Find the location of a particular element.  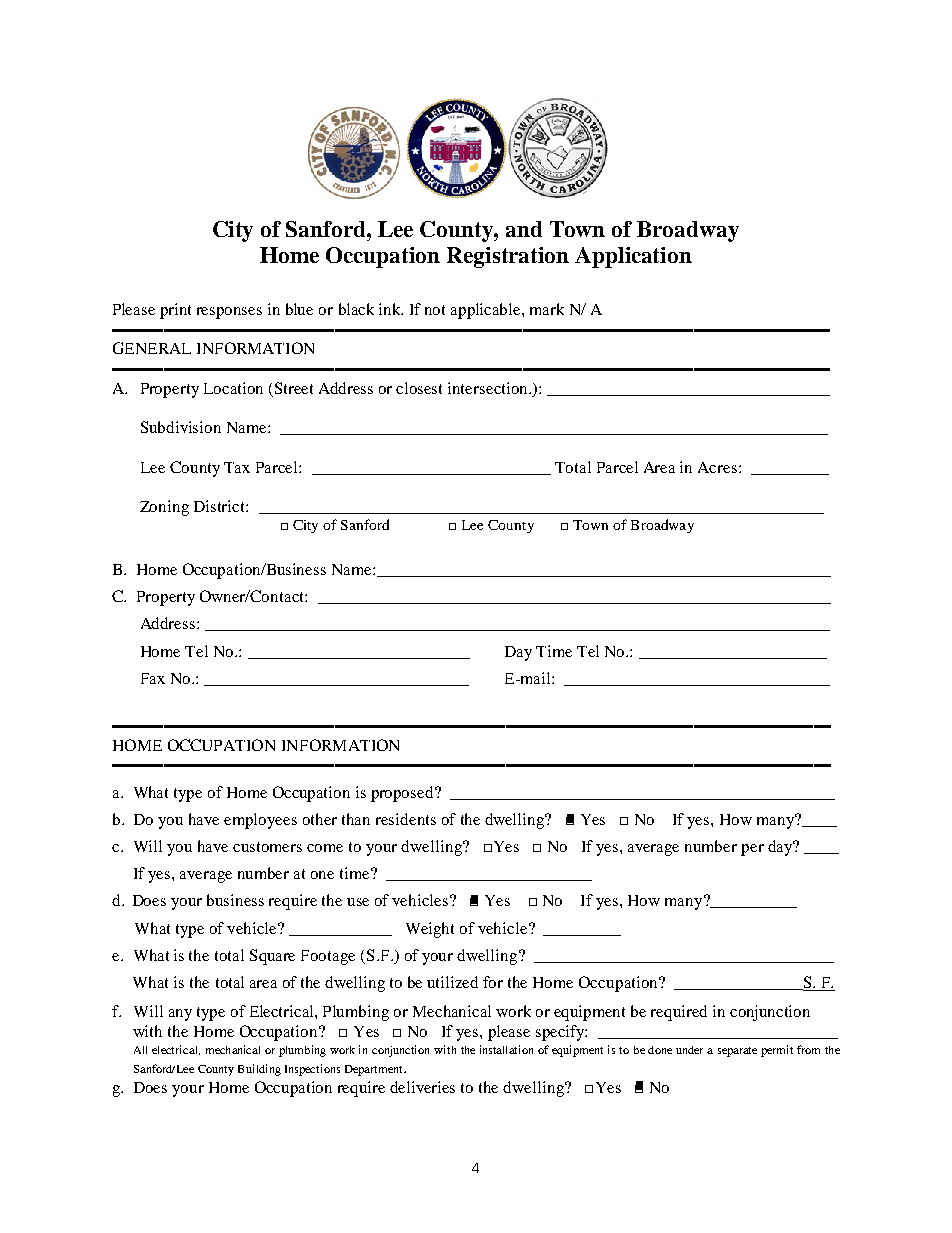

installation is located at coordinates (506, 1049).
